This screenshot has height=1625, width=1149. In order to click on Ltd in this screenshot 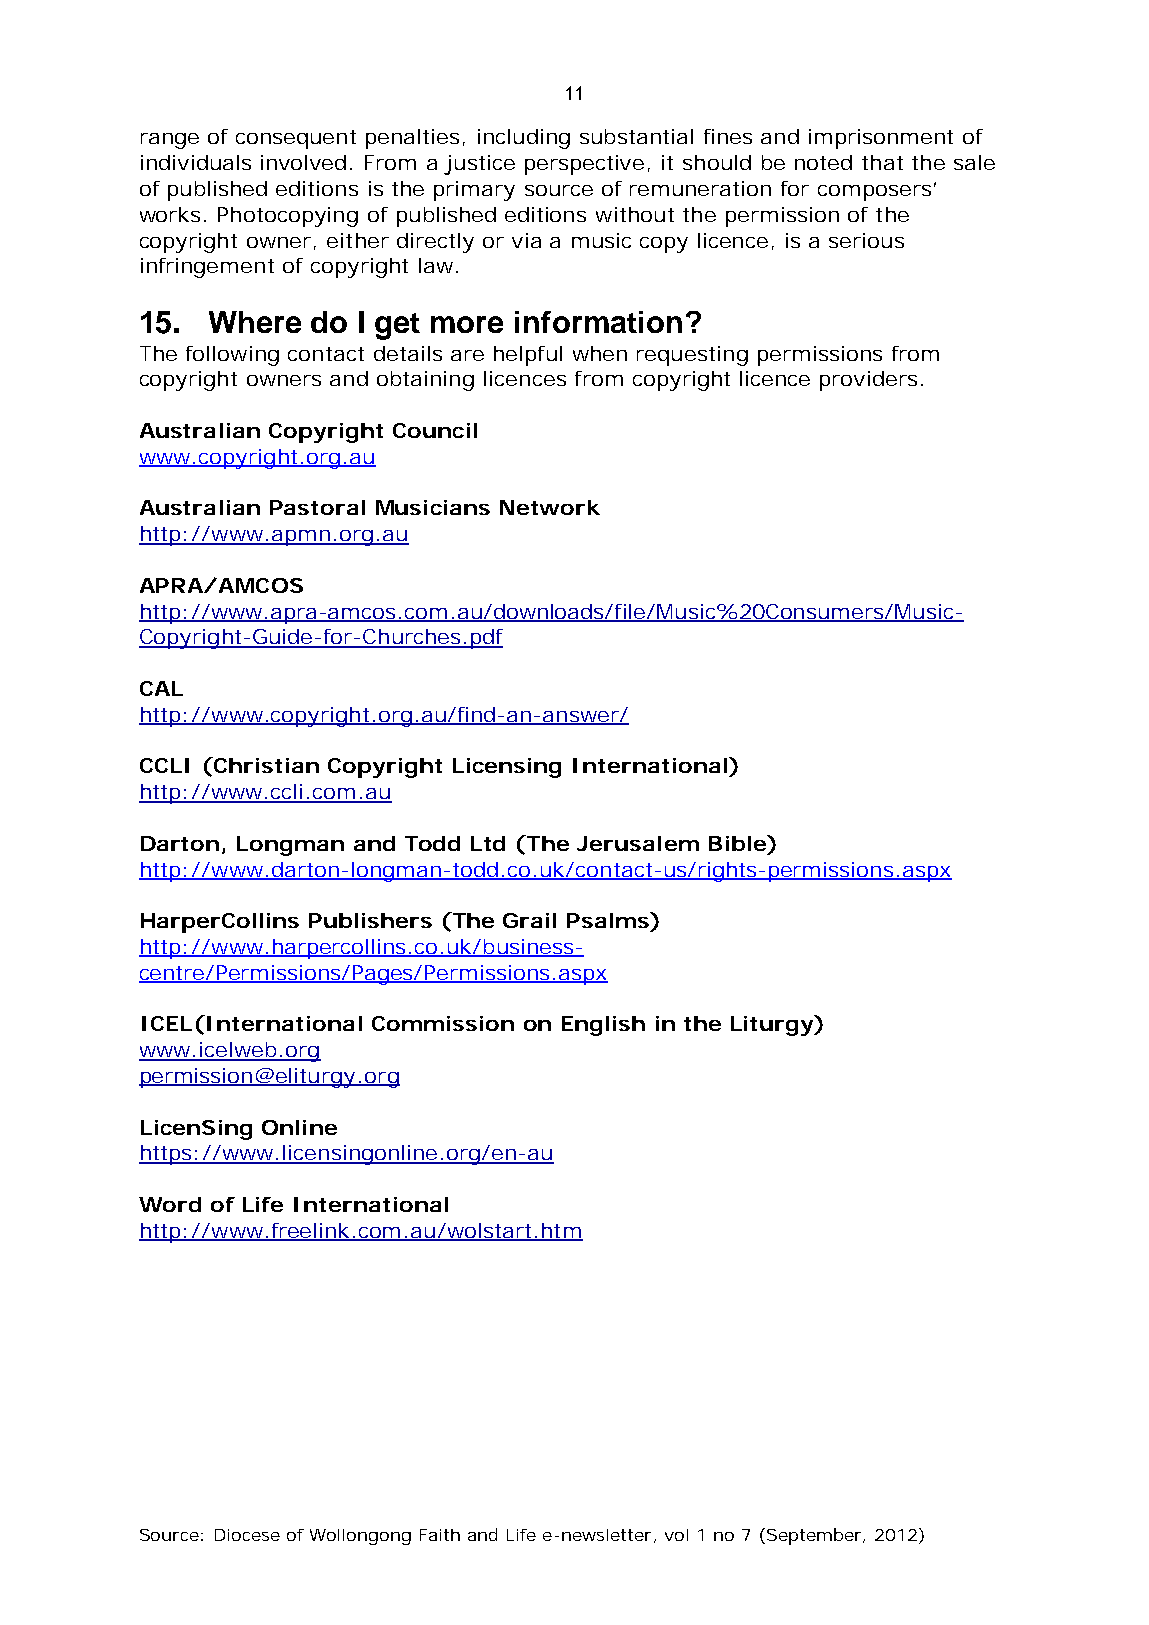, I will do `click(488, 843)`.
